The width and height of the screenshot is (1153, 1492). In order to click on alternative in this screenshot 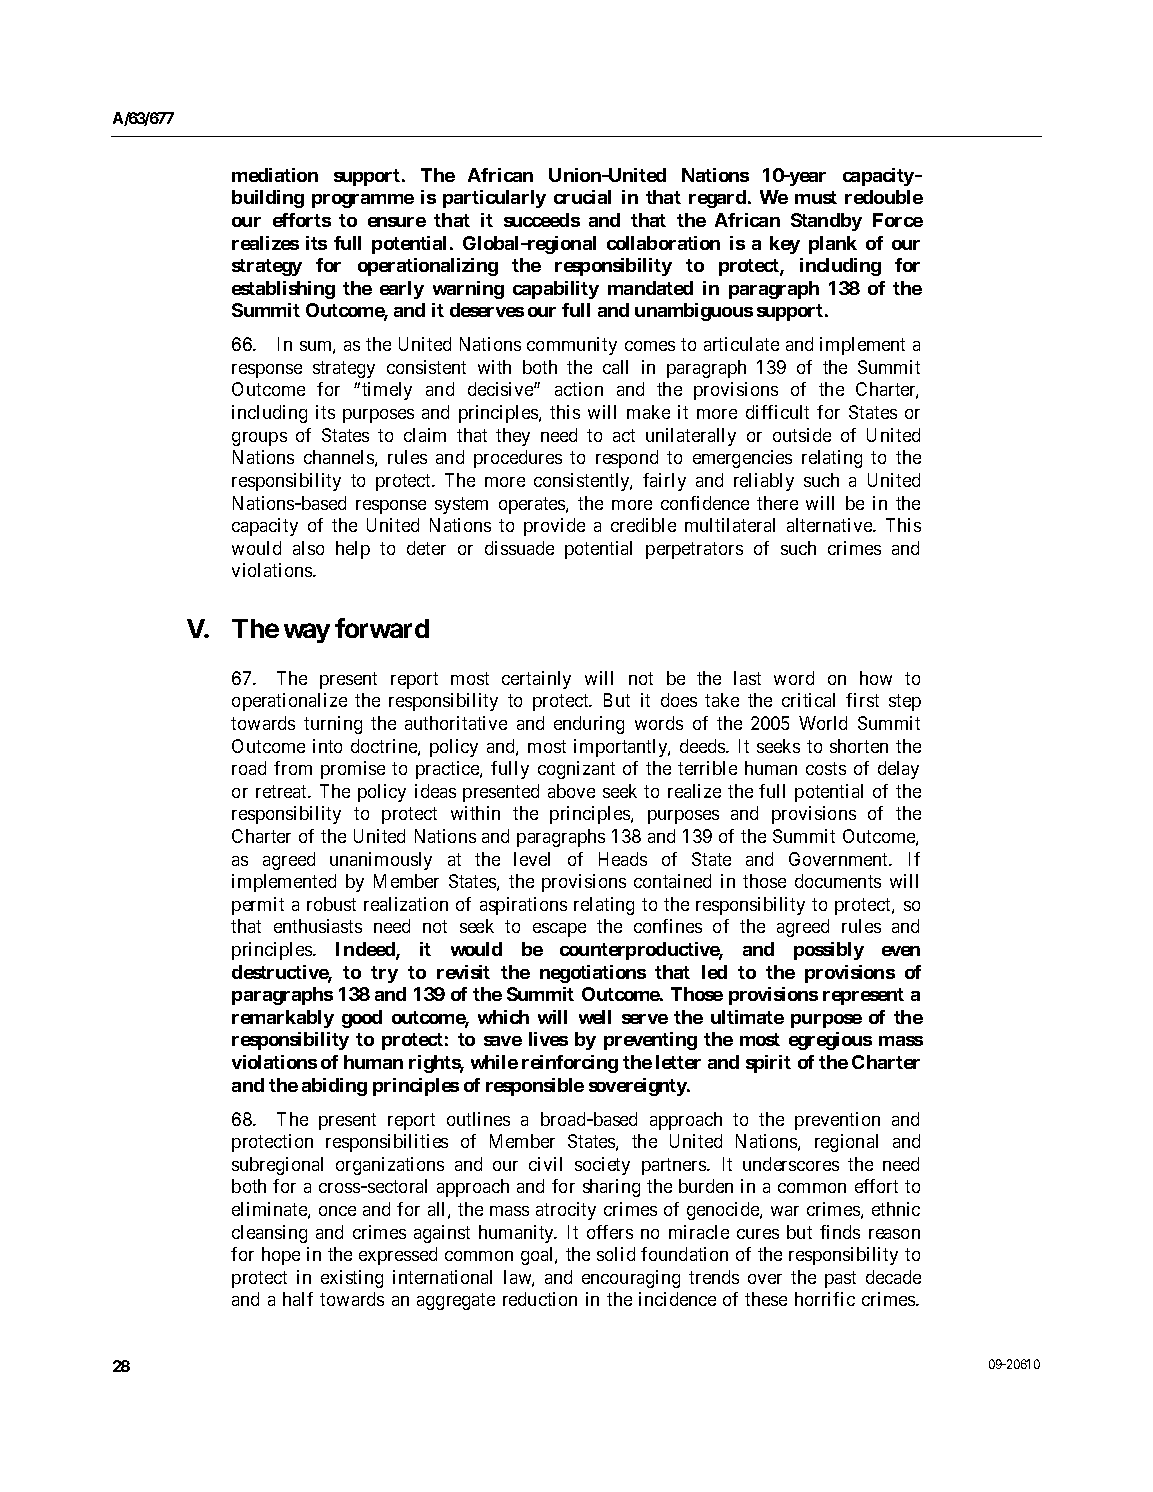, I will do `click(830, 525)`.
